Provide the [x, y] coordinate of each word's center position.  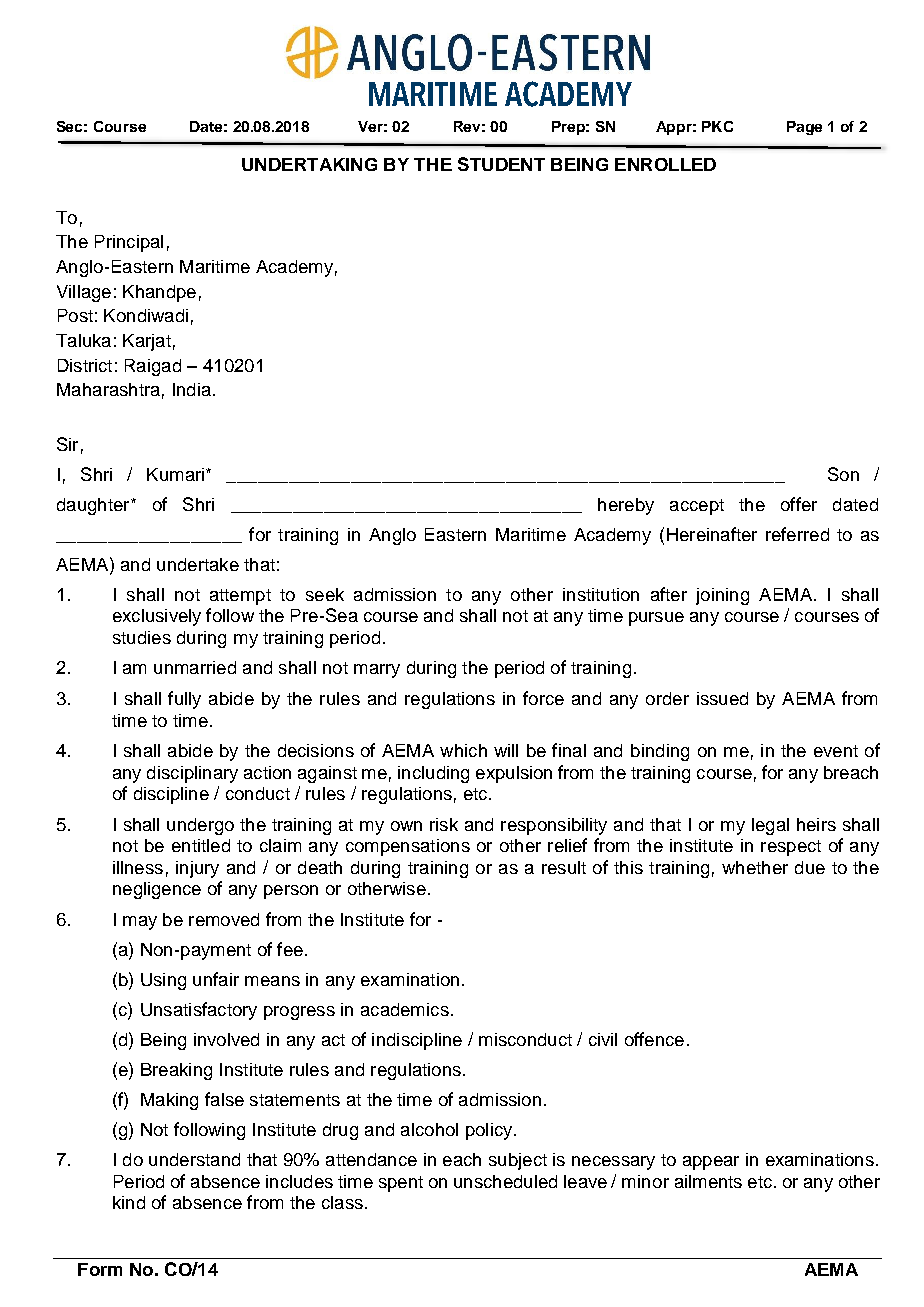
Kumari [177, 474]
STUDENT [501, 164]
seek [325, 594]
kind [129, 1202]
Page [804, 128]
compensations [408, 847]
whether [755, 867]
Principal [129, 243]
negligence [157, 890]
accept [697, 507]
